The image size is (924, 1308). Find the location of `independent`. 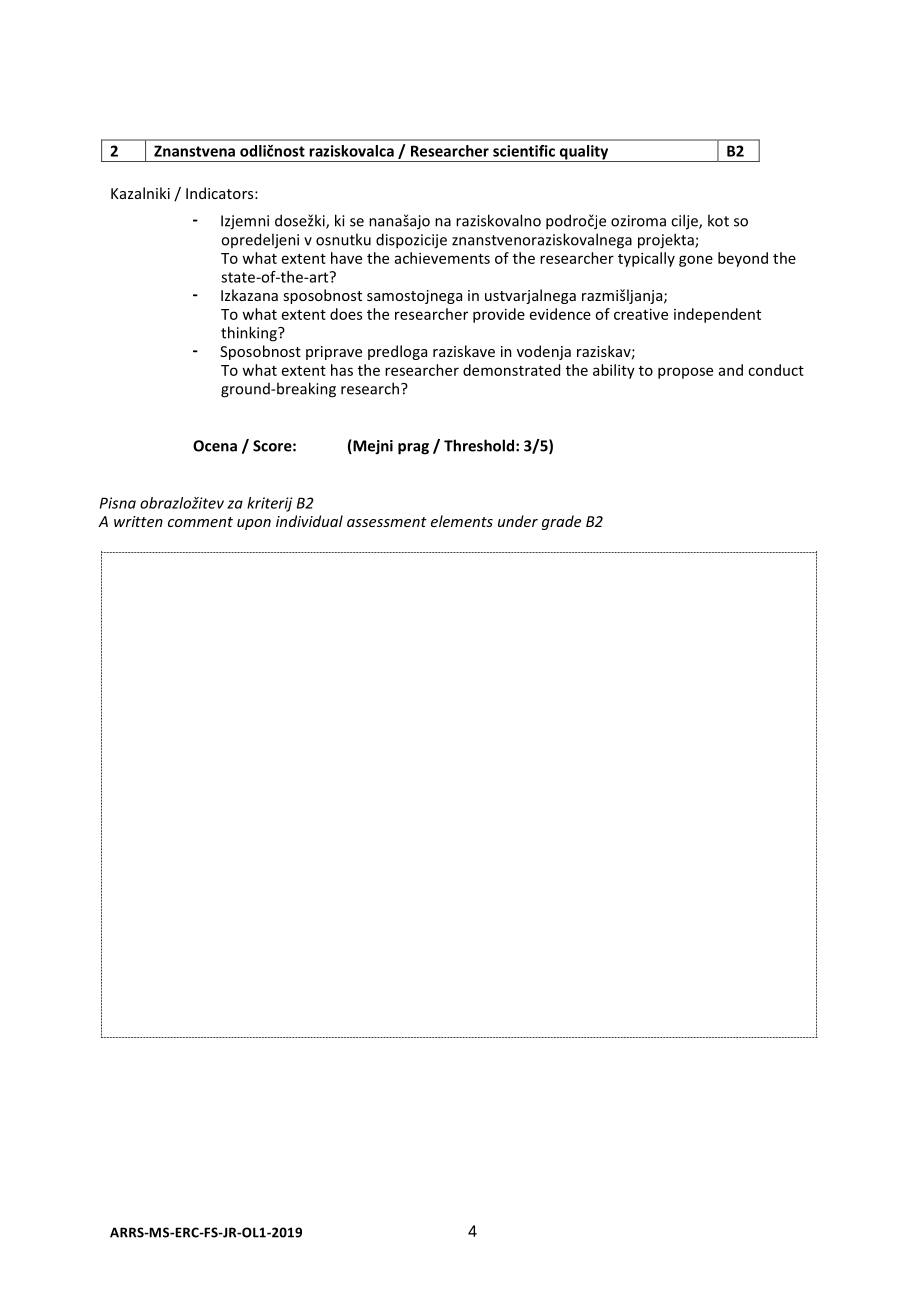

independent is located at coordinates (717, 315).
